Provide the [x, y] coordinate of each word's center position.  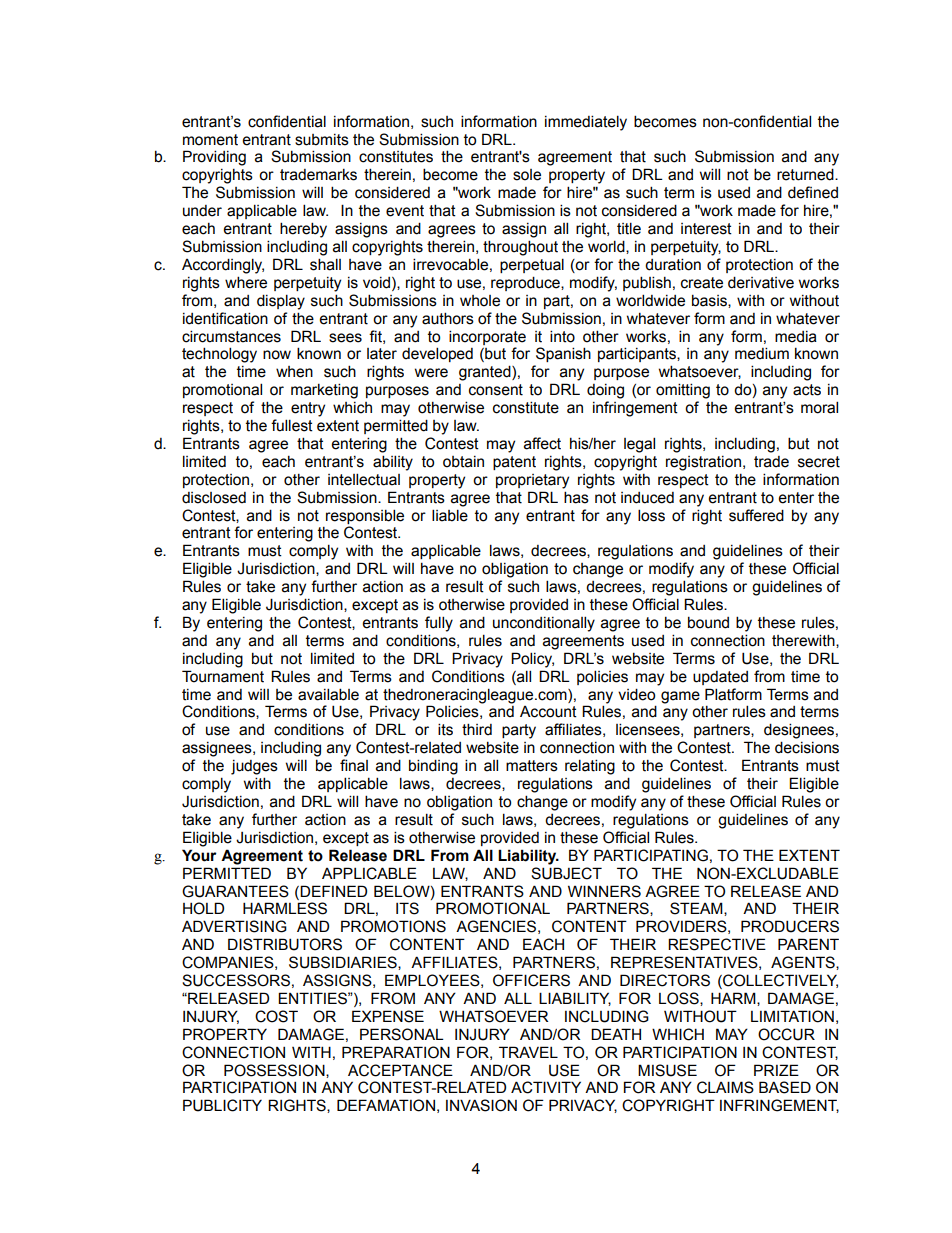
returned [806, 174]
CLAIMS [725, 1087]
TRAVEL [528, 1052]
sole [527, 175]
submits [322, 140]
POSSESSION [275, 1071]
